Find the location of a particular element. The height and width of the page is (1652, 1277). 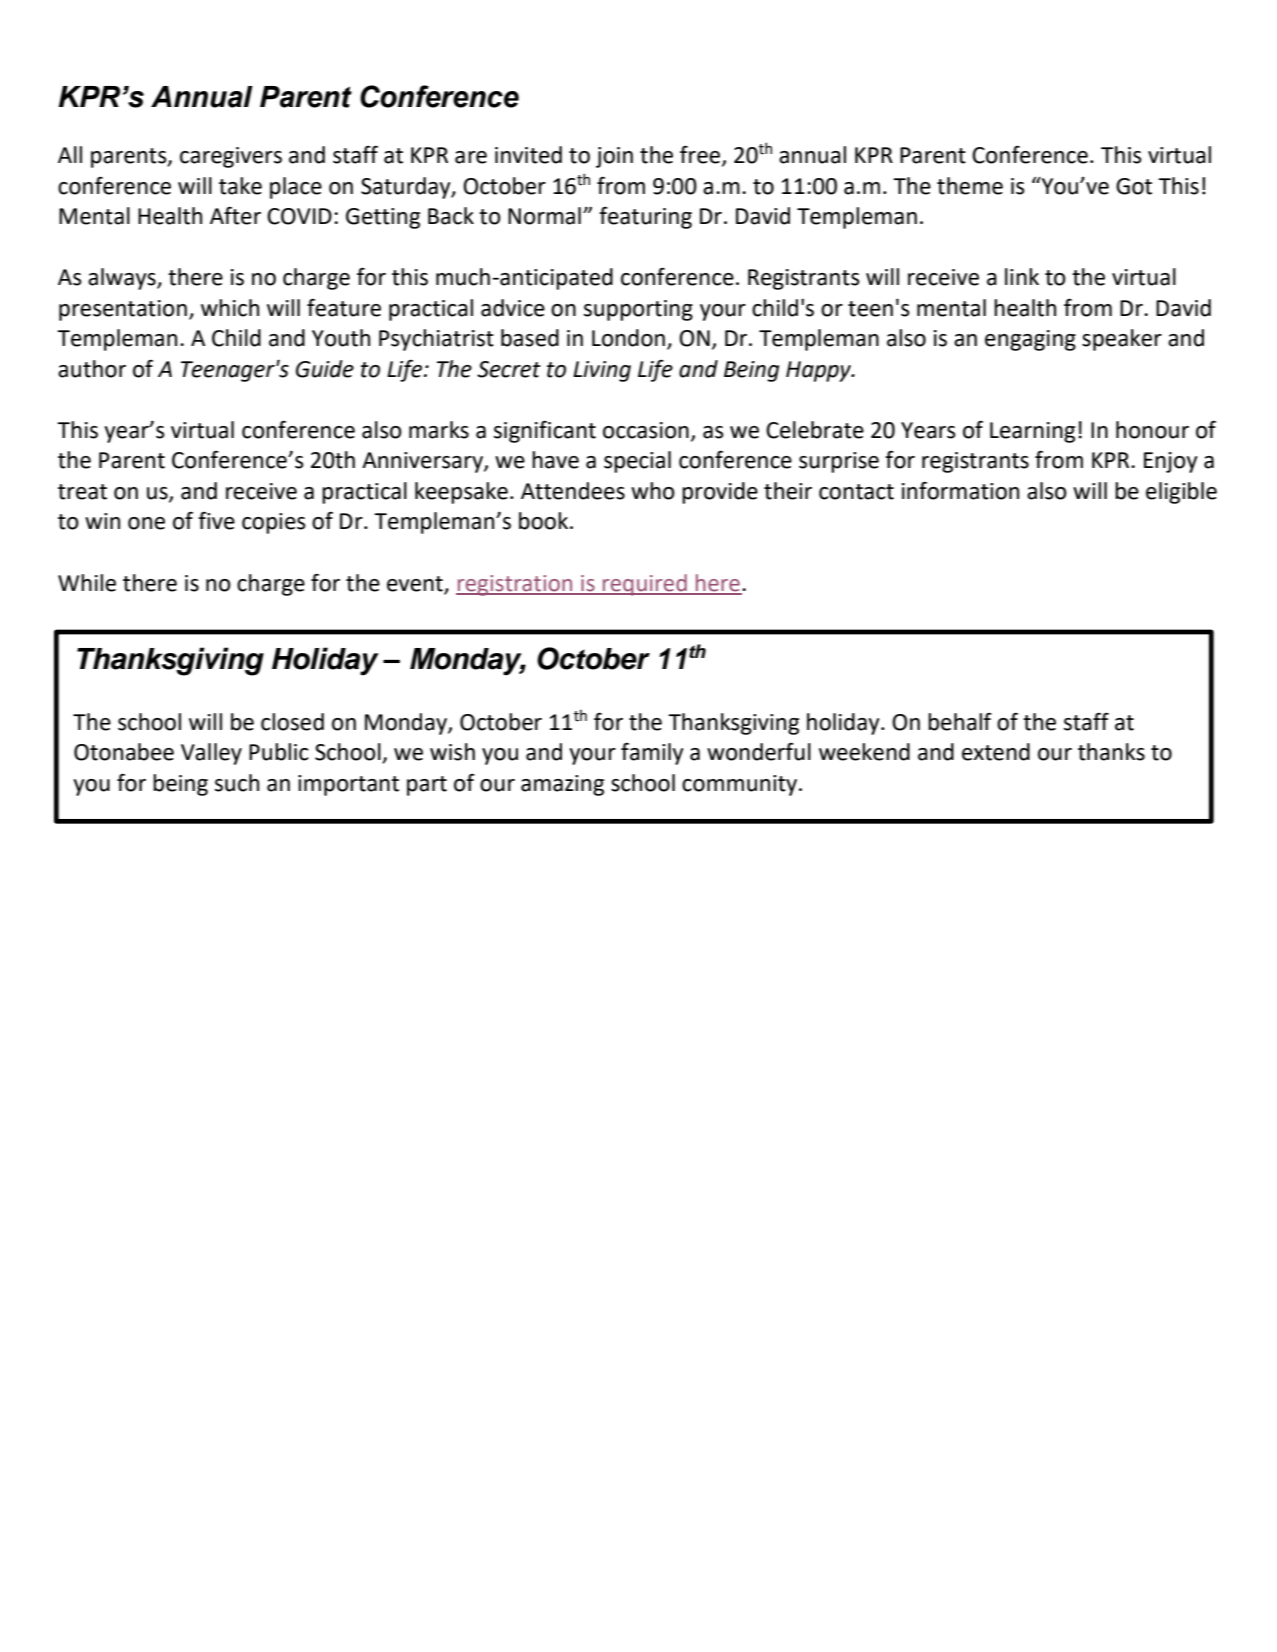

join is located at coordinates (614, 157).
